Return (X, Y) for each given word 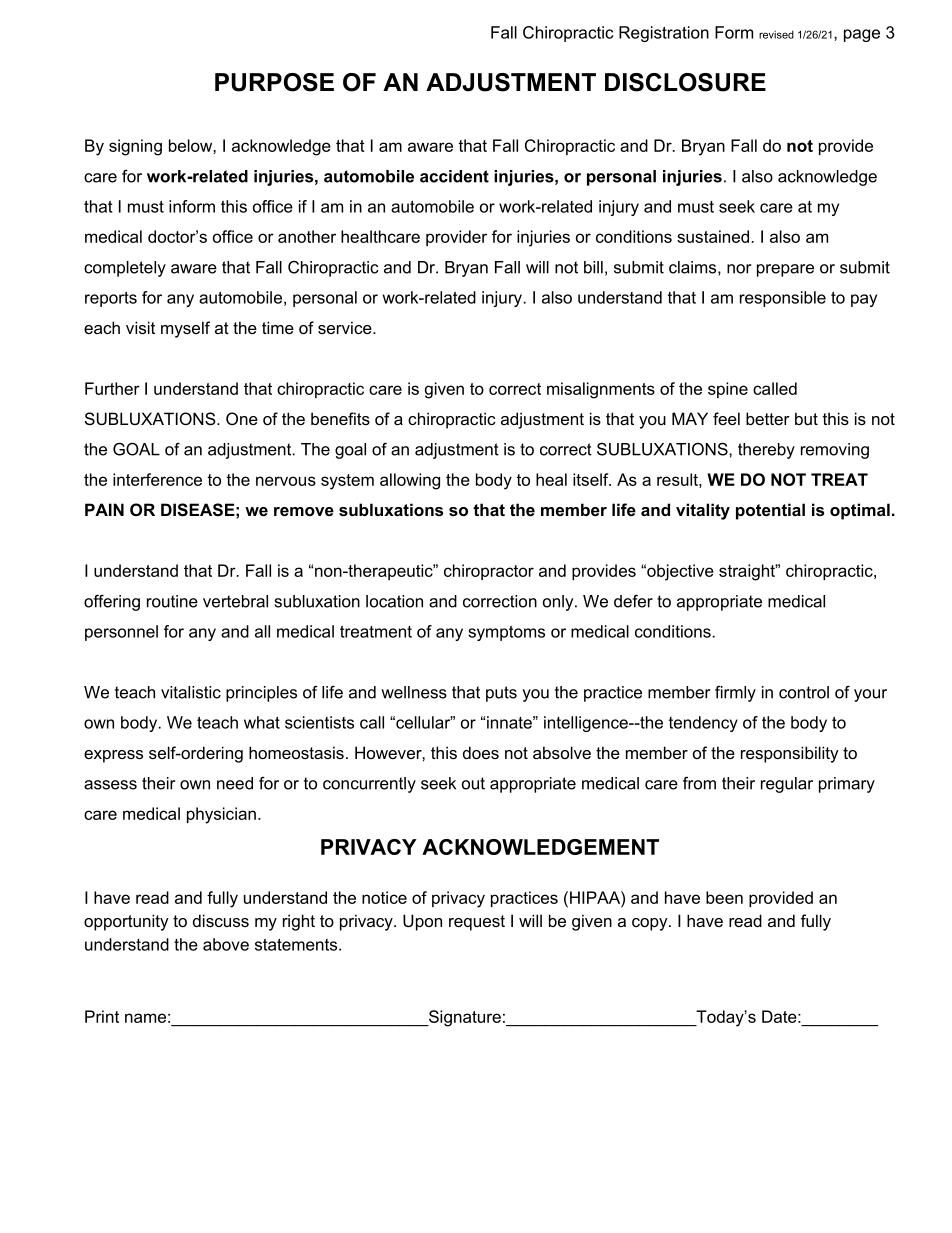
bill (593, 267)
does (481, 752)
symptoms (506, 633)
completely (125, 269)
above (226, 944)
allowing (410, 481)
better (768, 418)
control (804, 692)
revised (776, 34)
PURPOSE (274, 82)
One (242, 418)
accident (454, 176)
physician (221, 815)
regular (787, 785)
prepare (785, 270)
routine (172, 601)
